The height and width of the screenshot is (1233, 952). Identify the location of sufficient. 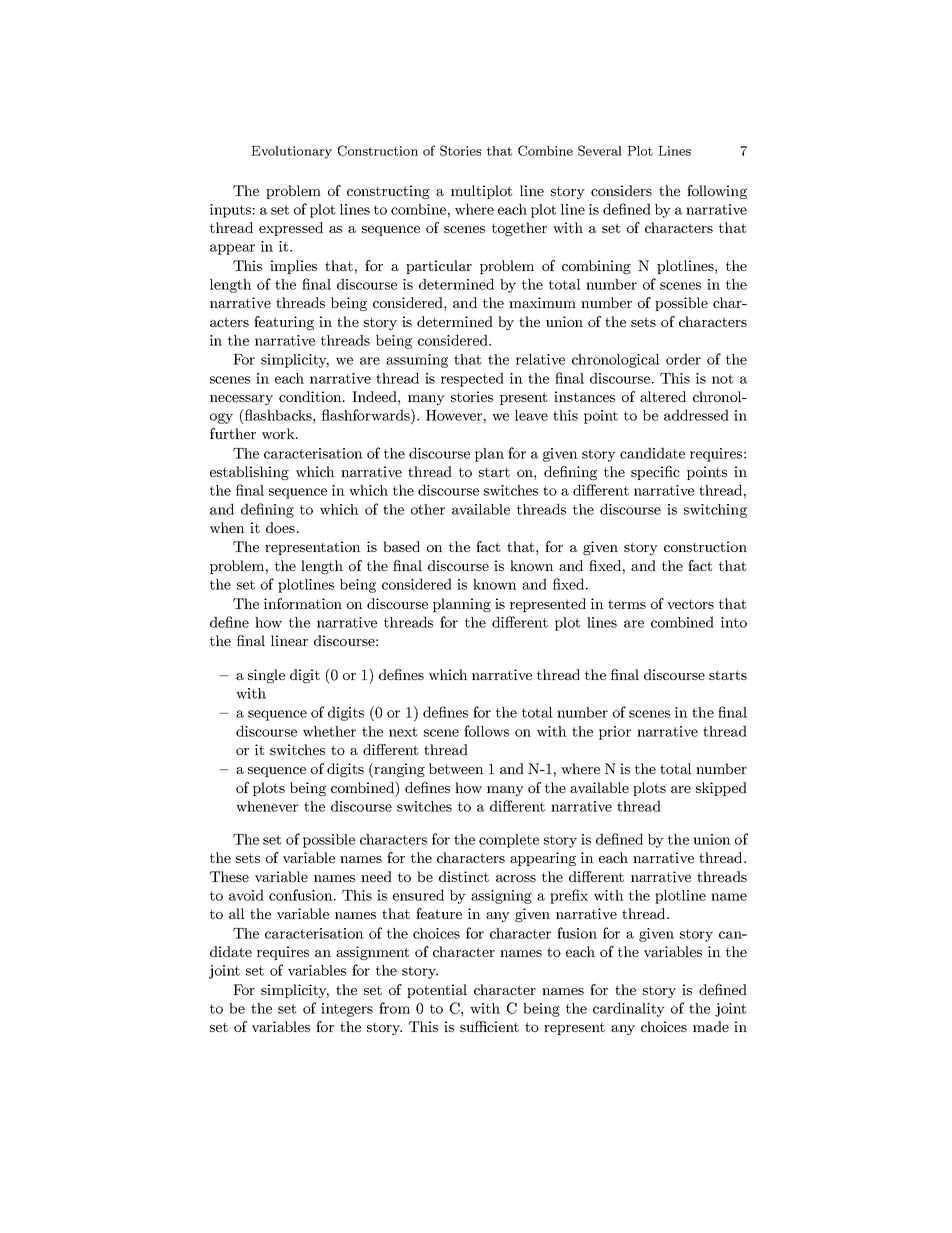
(489, 1026).
